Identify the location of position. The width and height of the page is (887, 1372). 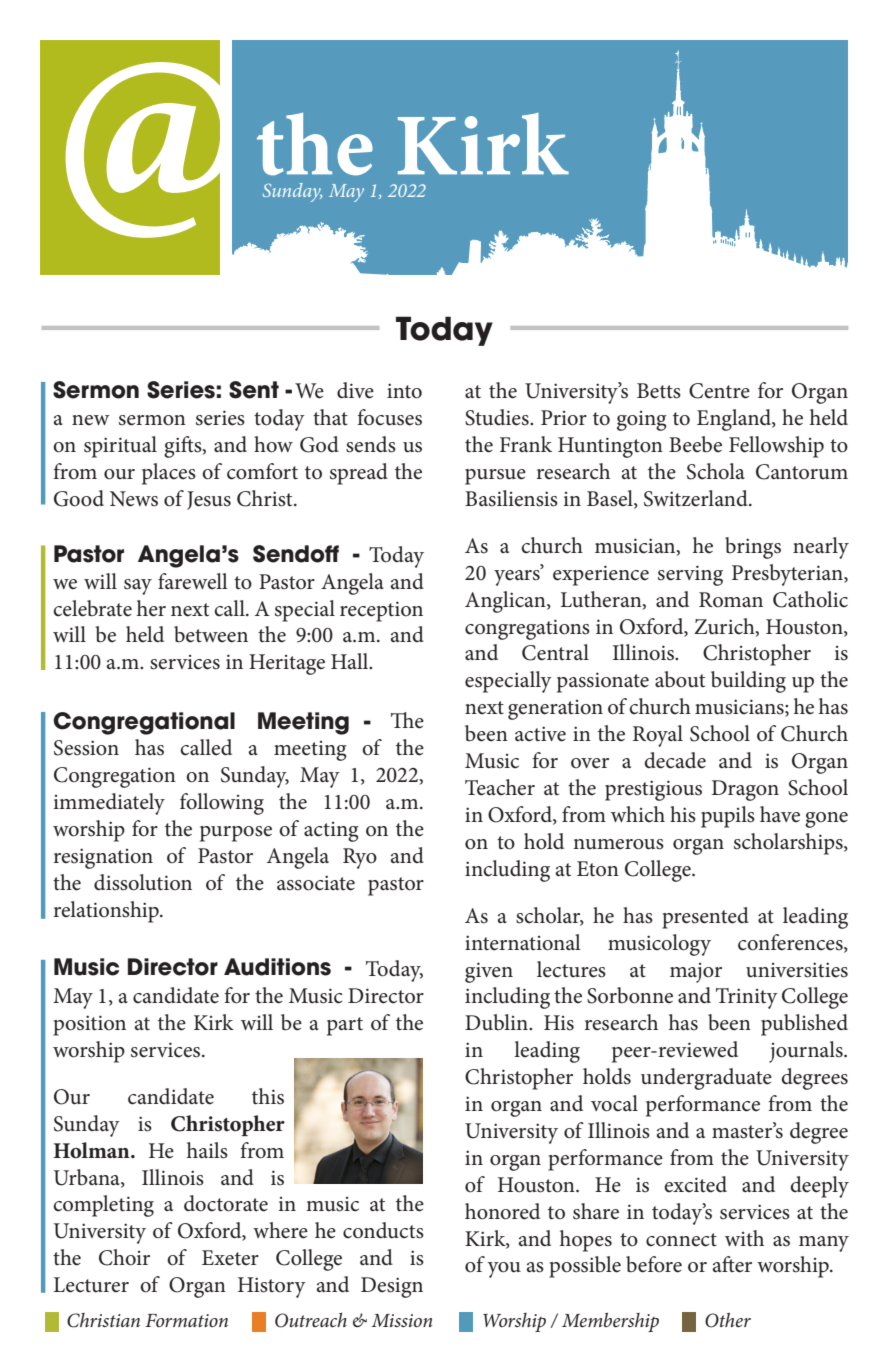
(89, 1025).
